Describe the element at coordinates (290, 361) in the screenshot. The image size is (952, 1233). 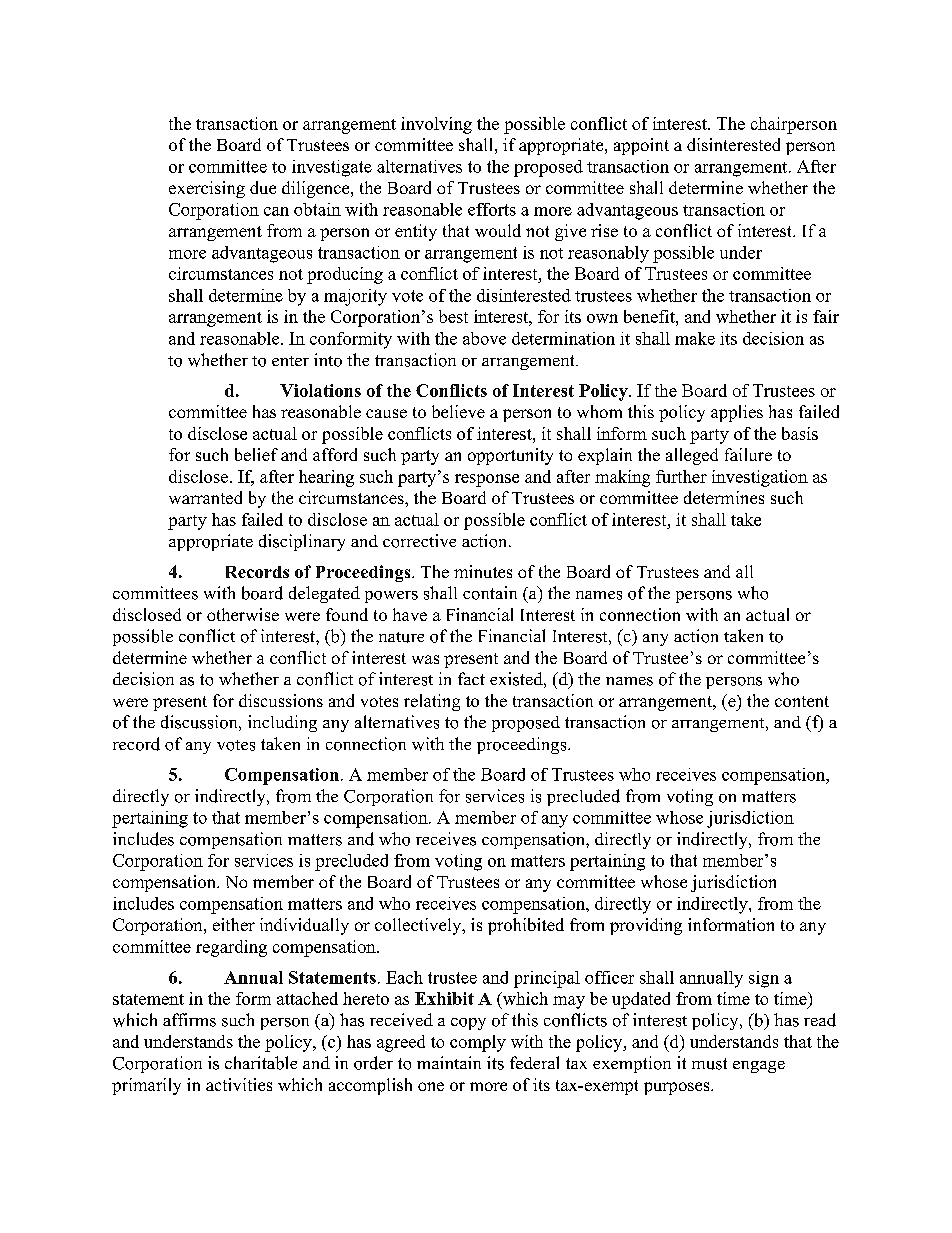
I see `enter` at that location.
